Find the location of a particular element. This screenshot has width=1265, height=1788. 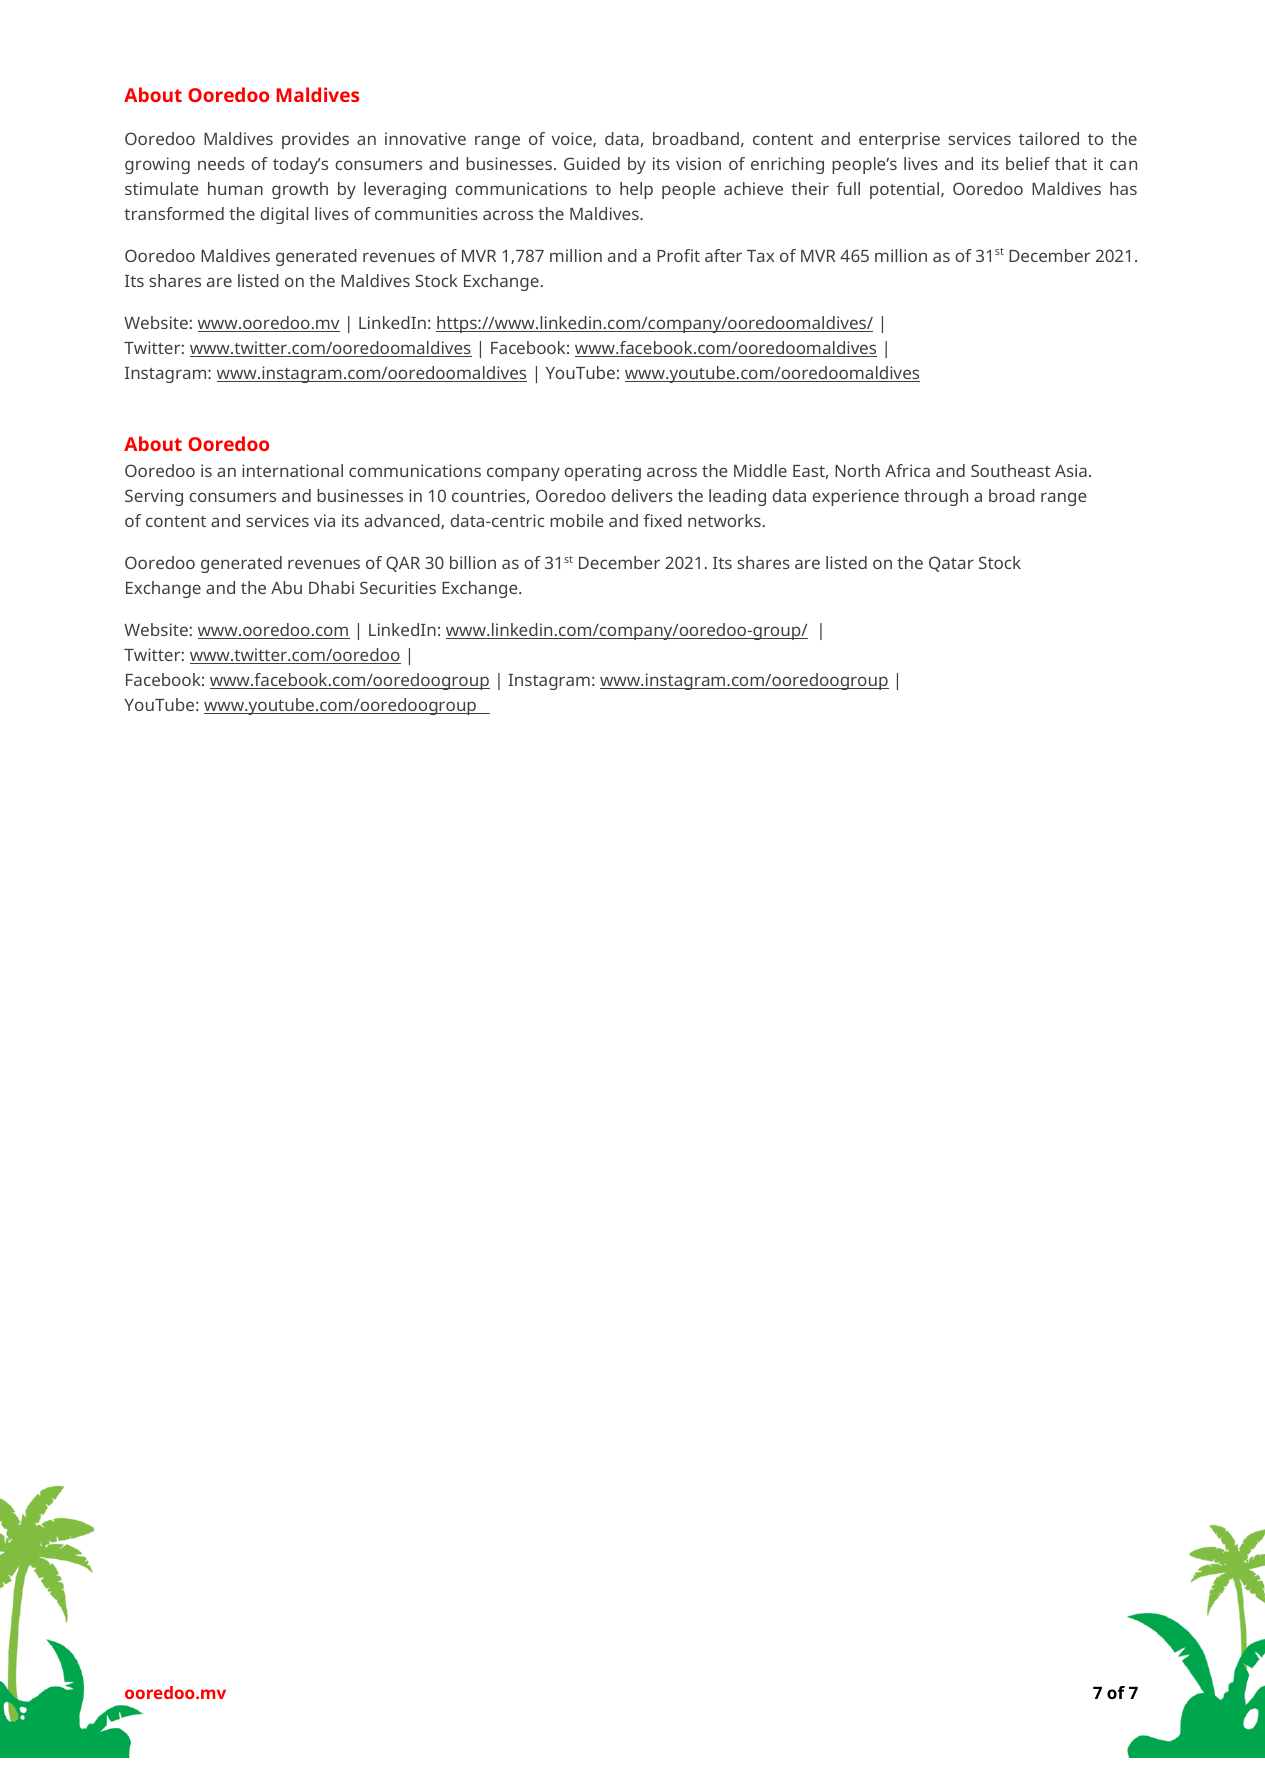

international is located at coordinates (292, 470).
